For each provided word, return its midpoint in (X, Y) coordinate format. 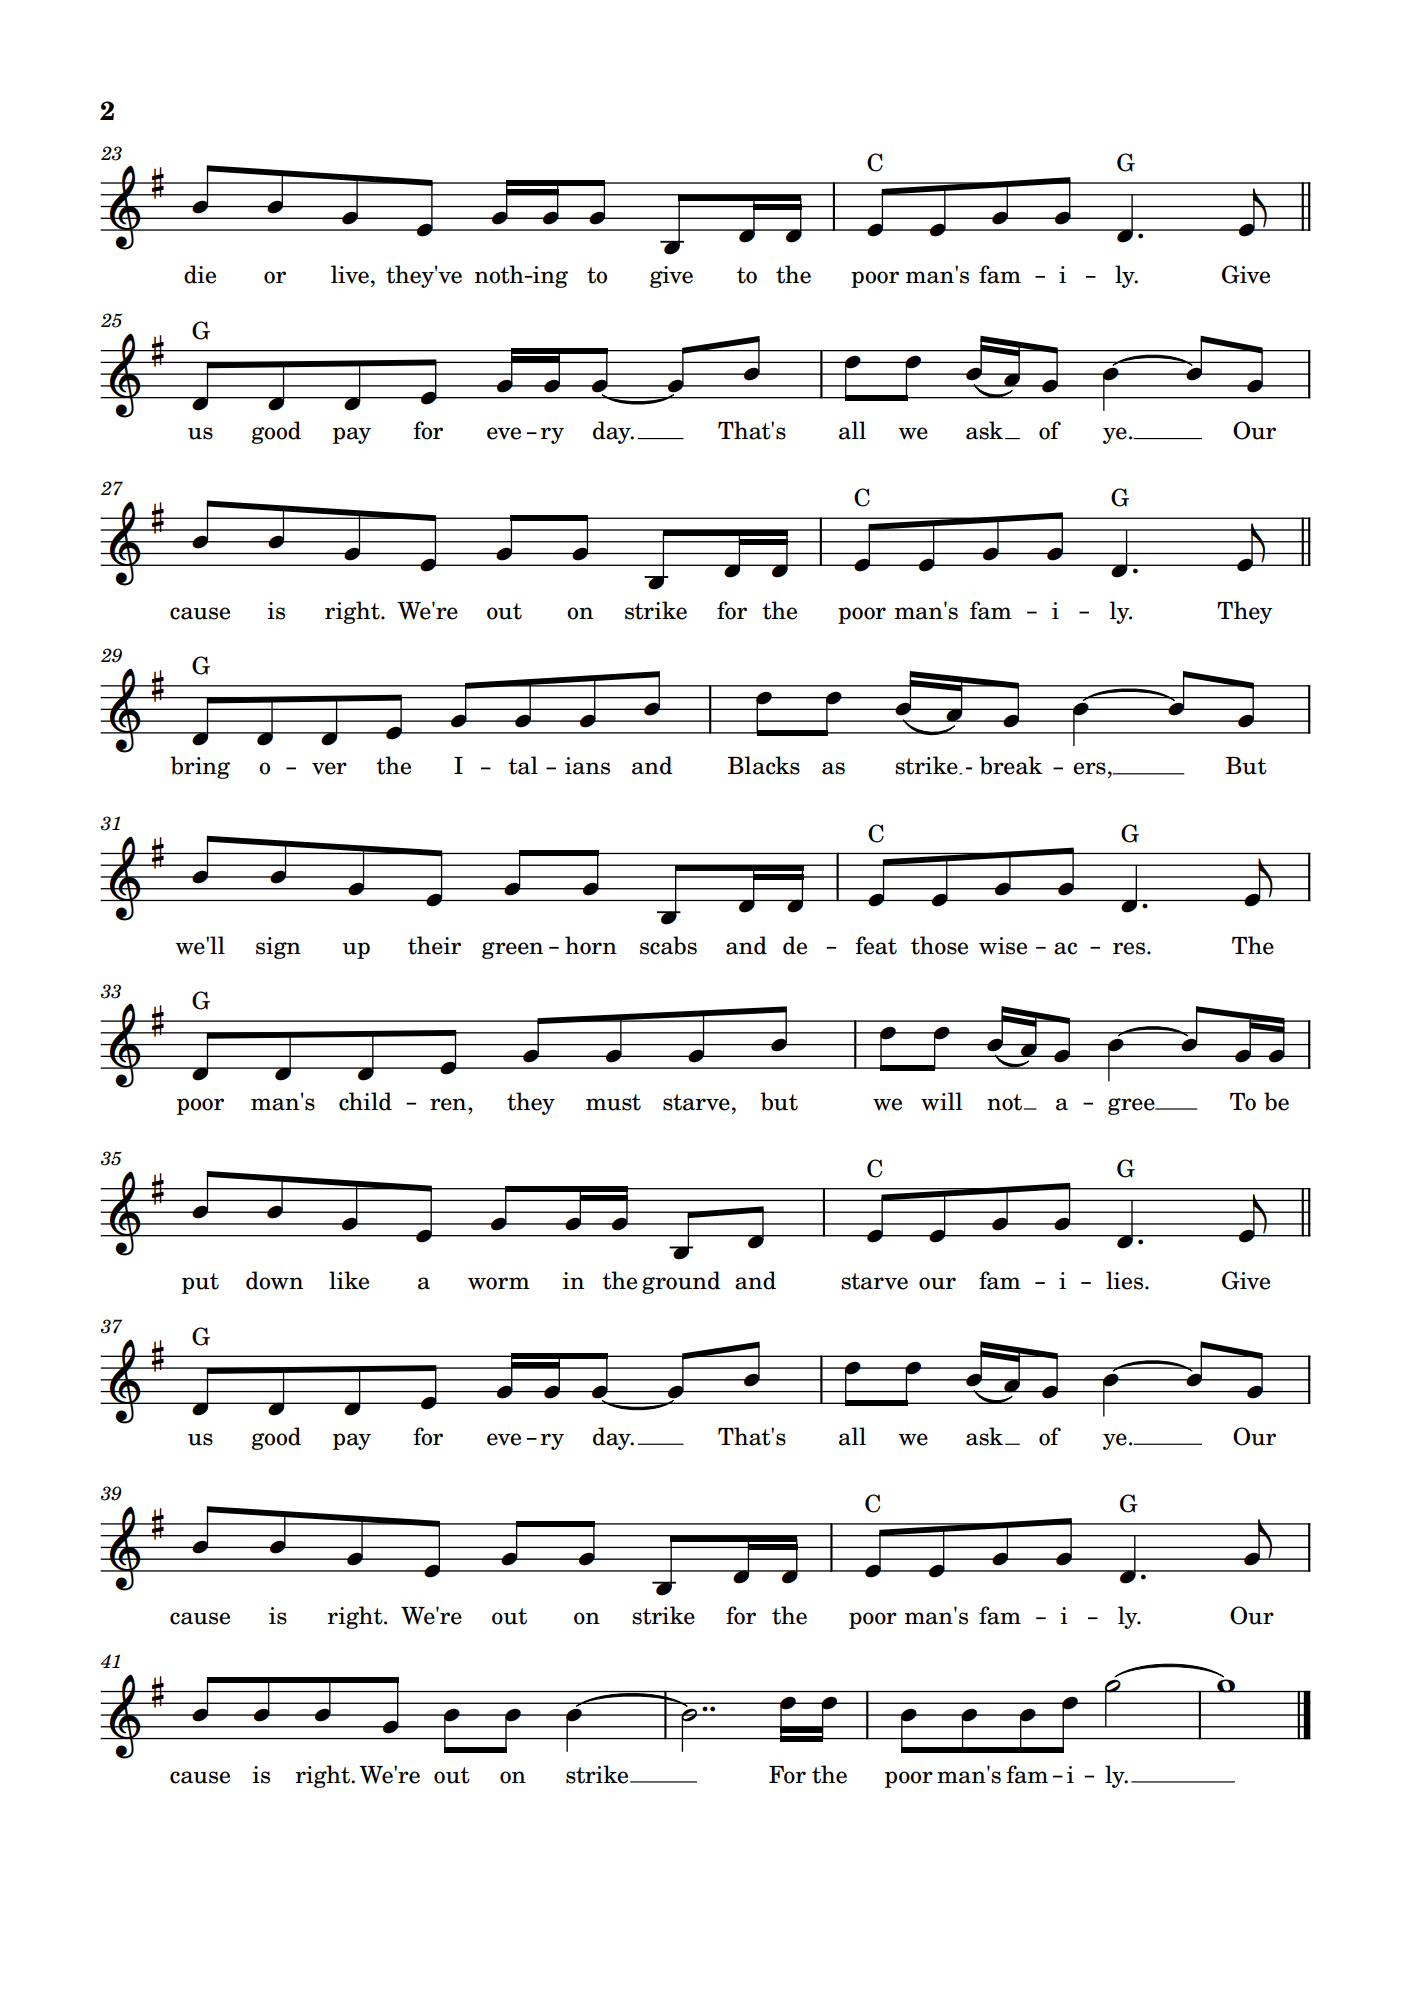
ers (1089, 768)
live (350, 274)
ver (329, 768)
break (1011, 765)
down (274, 1280)
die (200, 274)
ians (587, 766)
